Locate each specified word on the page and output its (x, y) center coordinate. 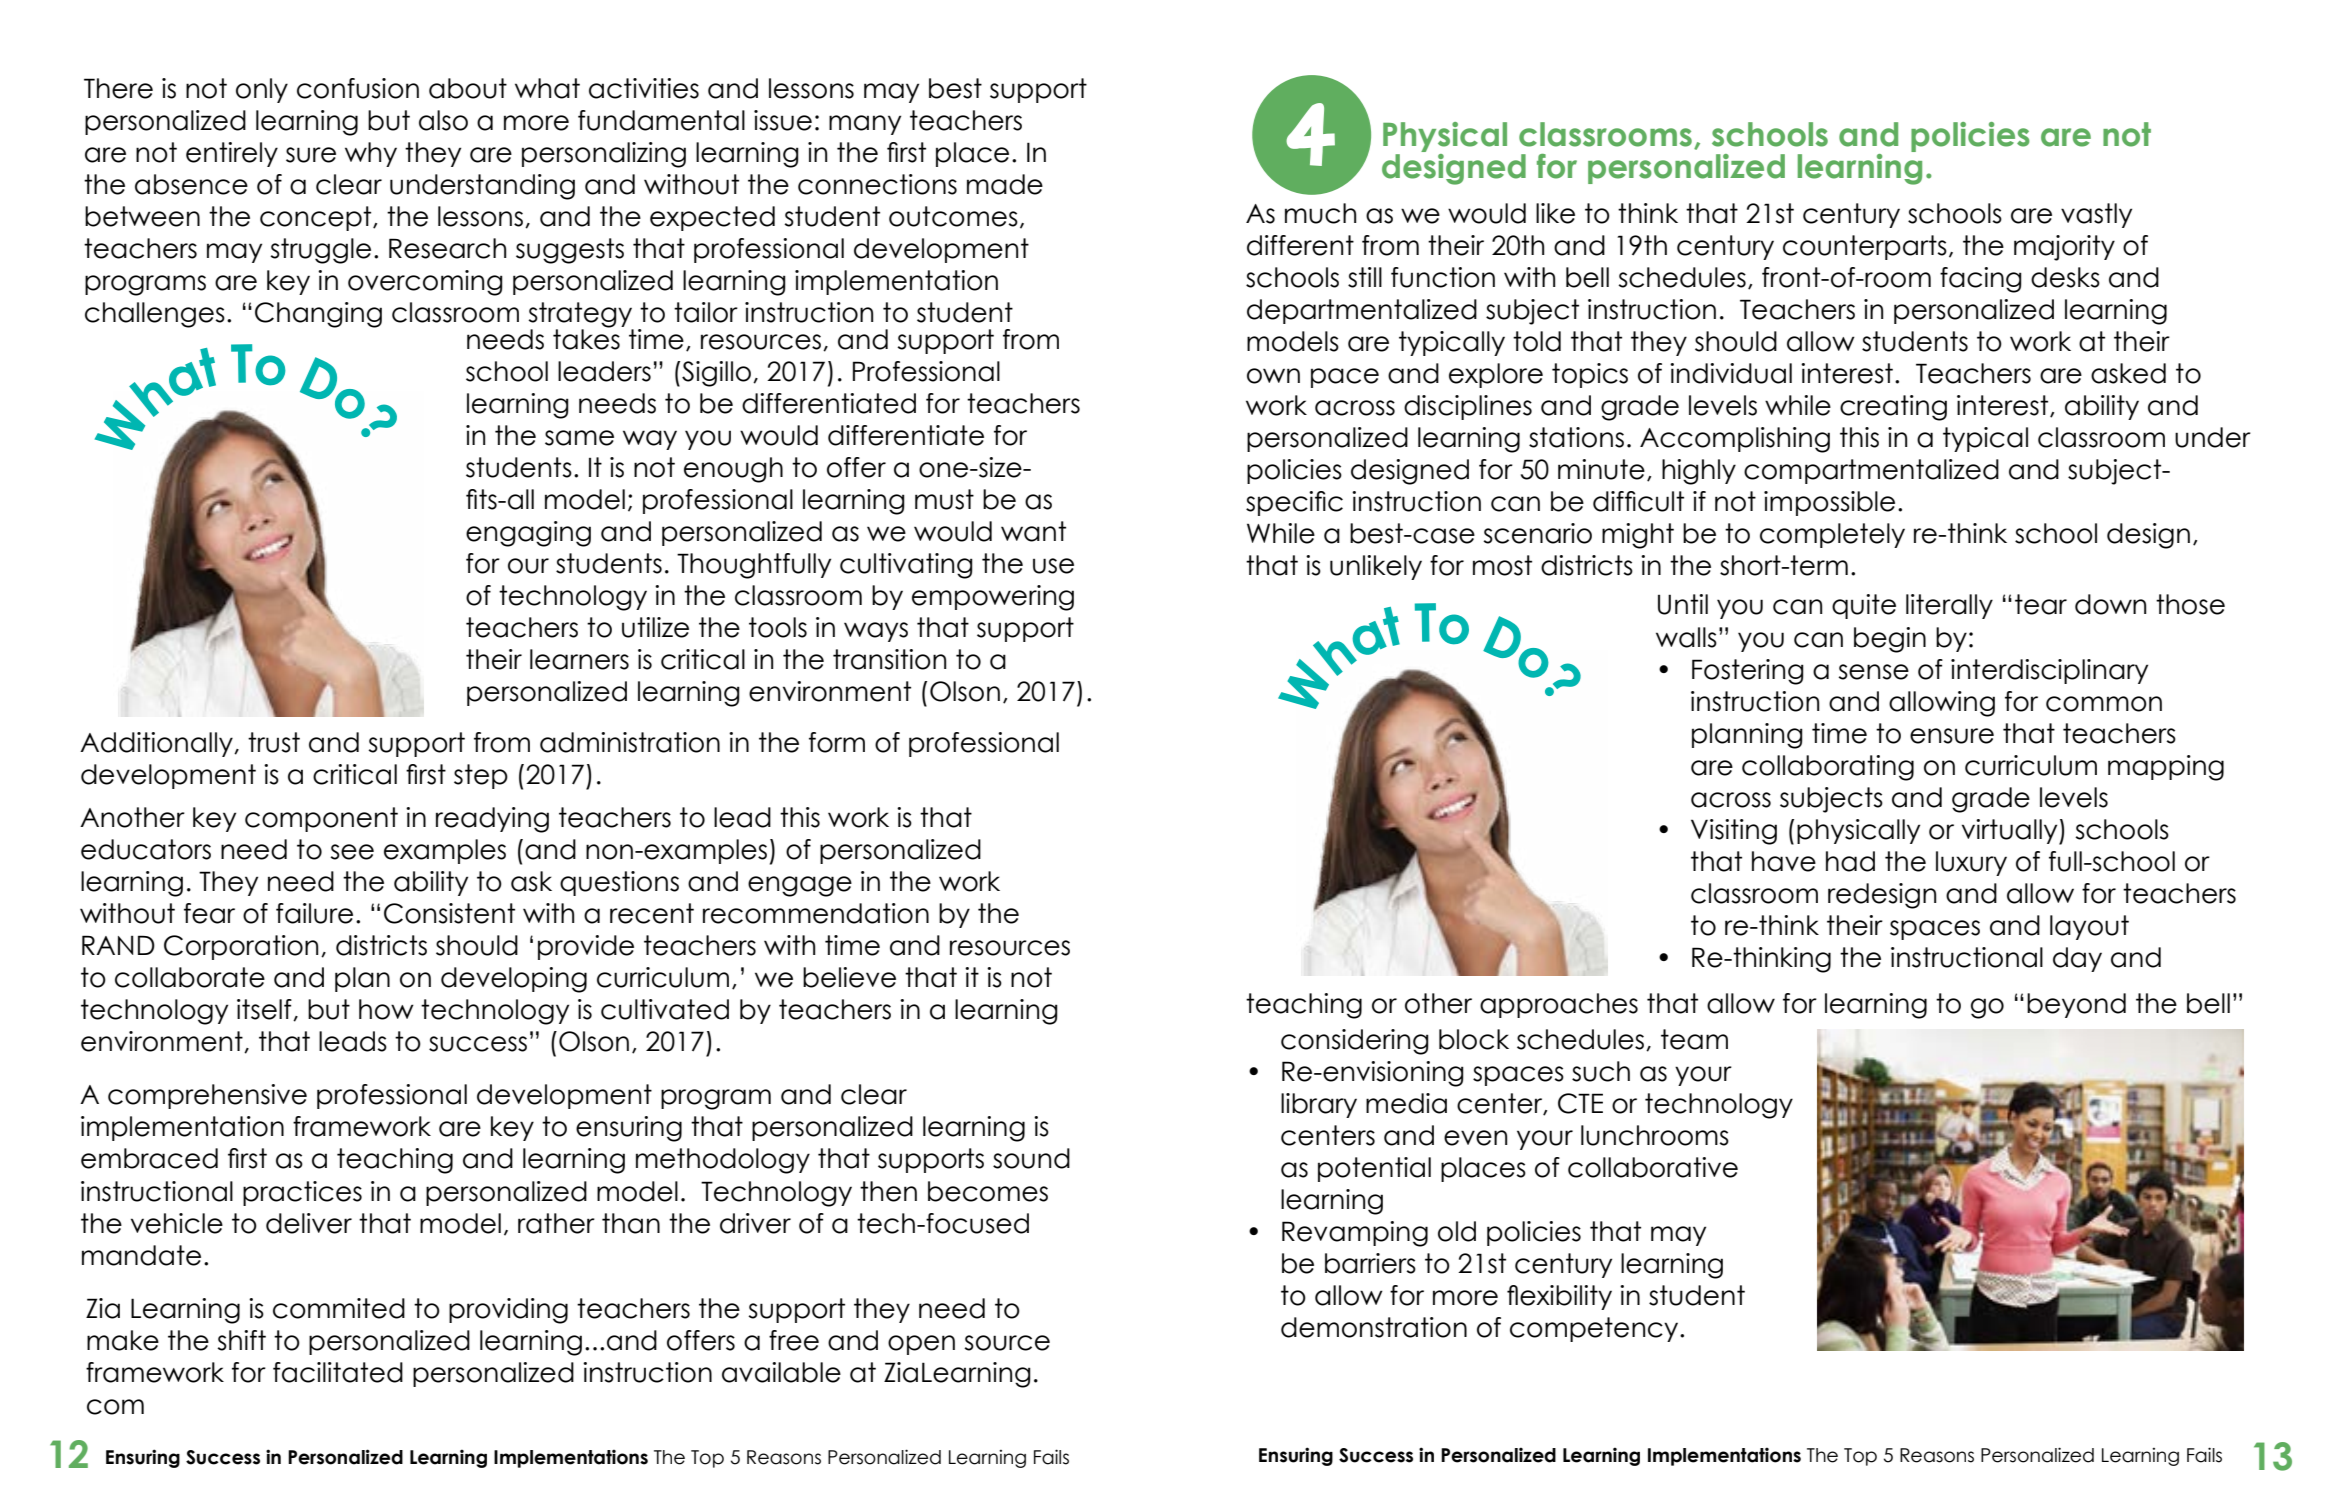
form (837, 742)
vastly (2096, 215)
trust (274, 742)
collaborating (1828, 768)
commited (339, 1308)
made (1005, 184)
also (443, 120)
